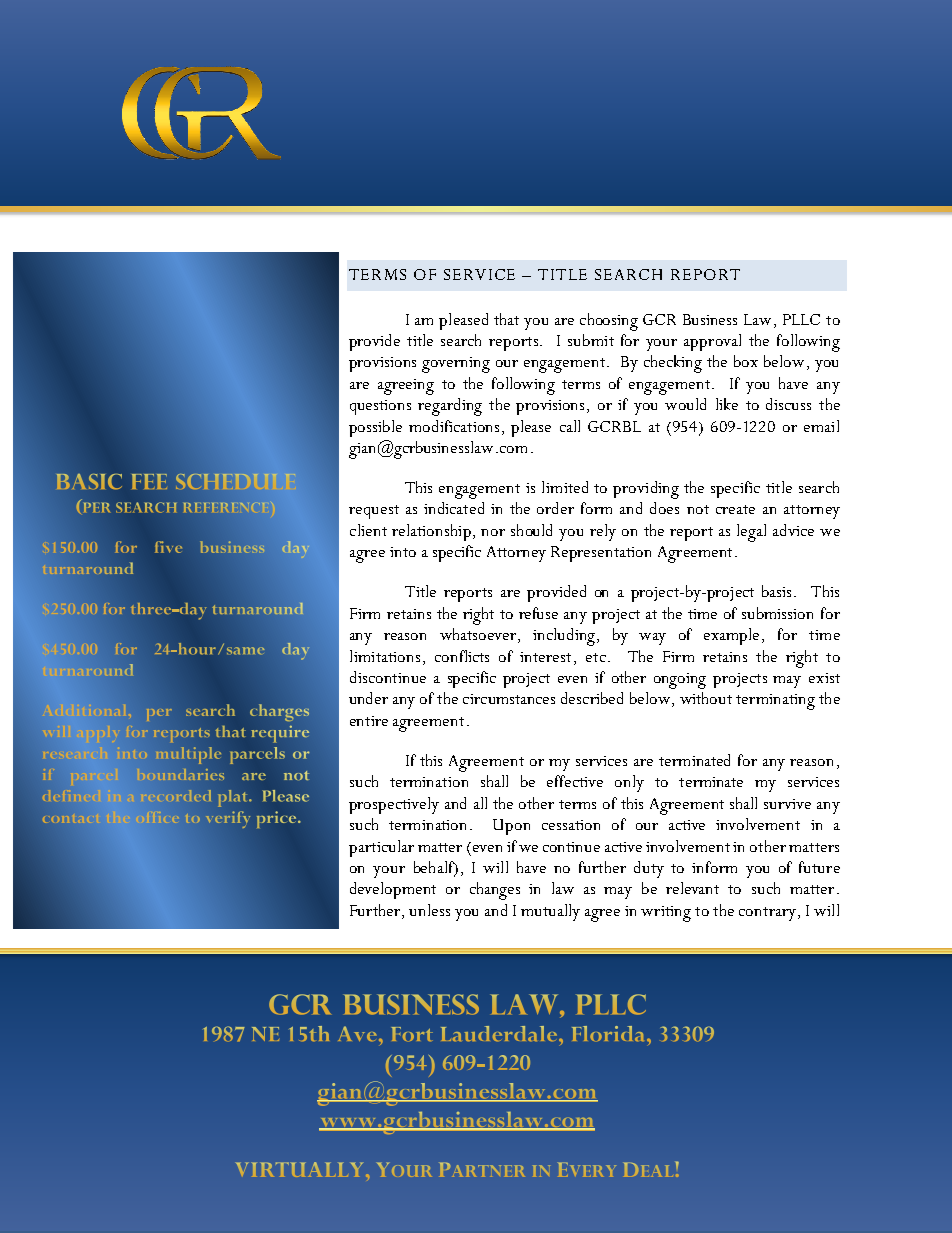 Image resolution: width=952 pixels, height=1233 pixels. I want to click on modifications, so click(454, 426).
